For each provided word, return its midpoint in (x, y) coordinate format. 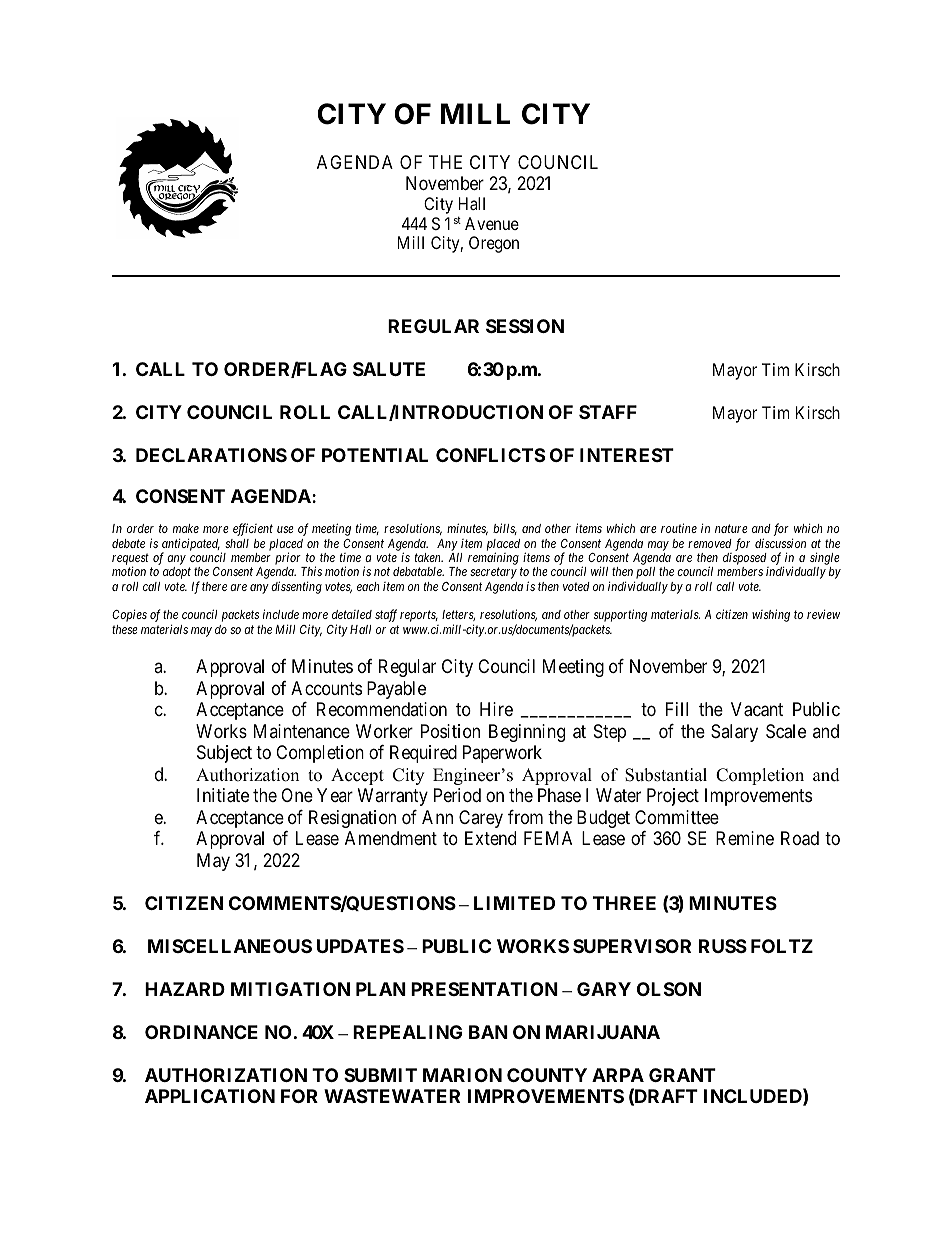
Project (673, 797)
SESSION (525, 326)
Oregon (494, 244)
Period (457, 795)
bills (505, 529)
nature (731, 529)
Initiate (223, 795)
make (186, 528)
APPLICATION (210, 1096)
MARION (462, 1075)
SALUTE (389, 369)
